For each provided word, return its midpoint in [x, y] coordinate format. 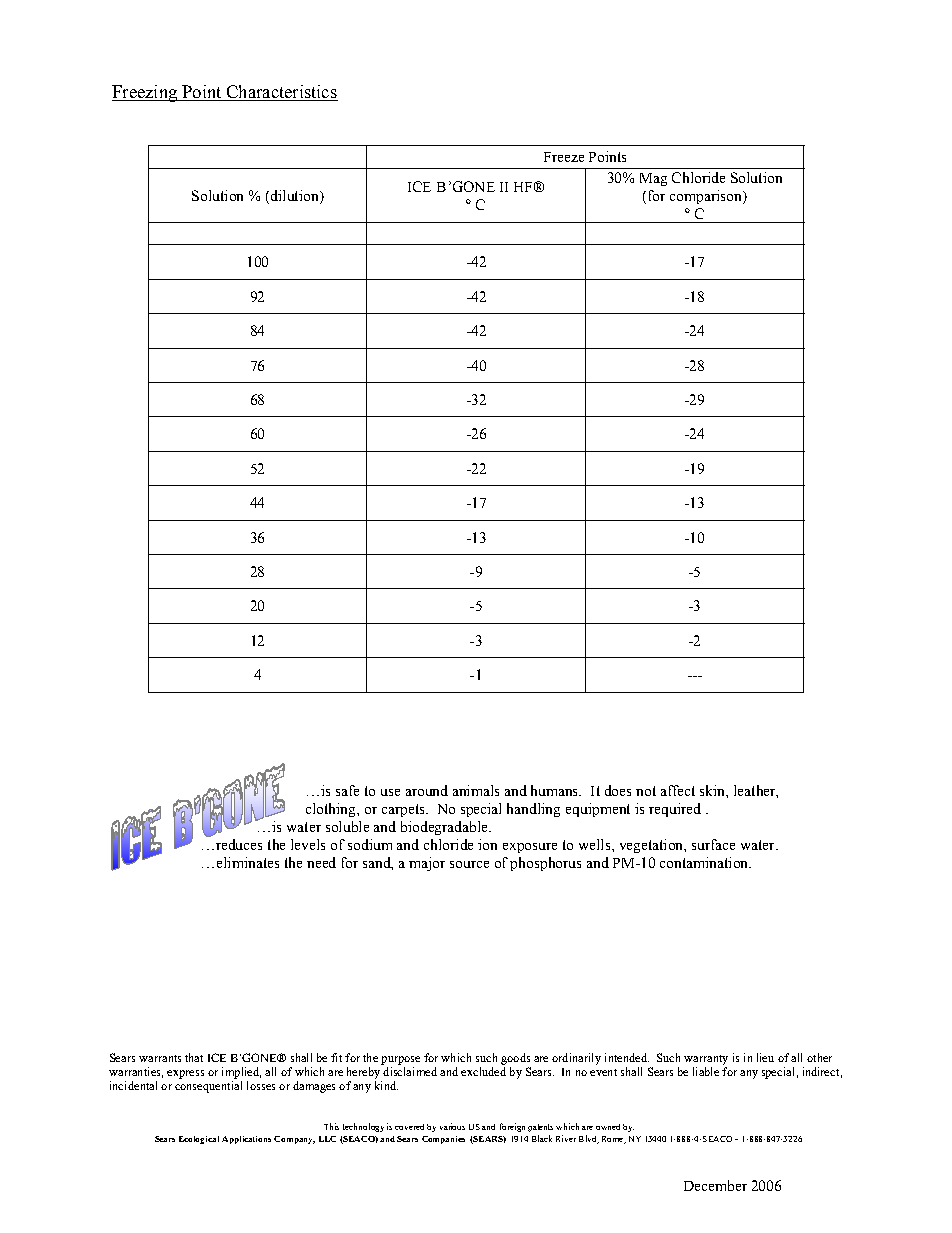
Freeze [564, 157]
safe [347, 790]
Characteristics [281, 93]
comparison [707, 197]
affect [678, 790]
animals [476, 790]
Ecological [199, 1140]
